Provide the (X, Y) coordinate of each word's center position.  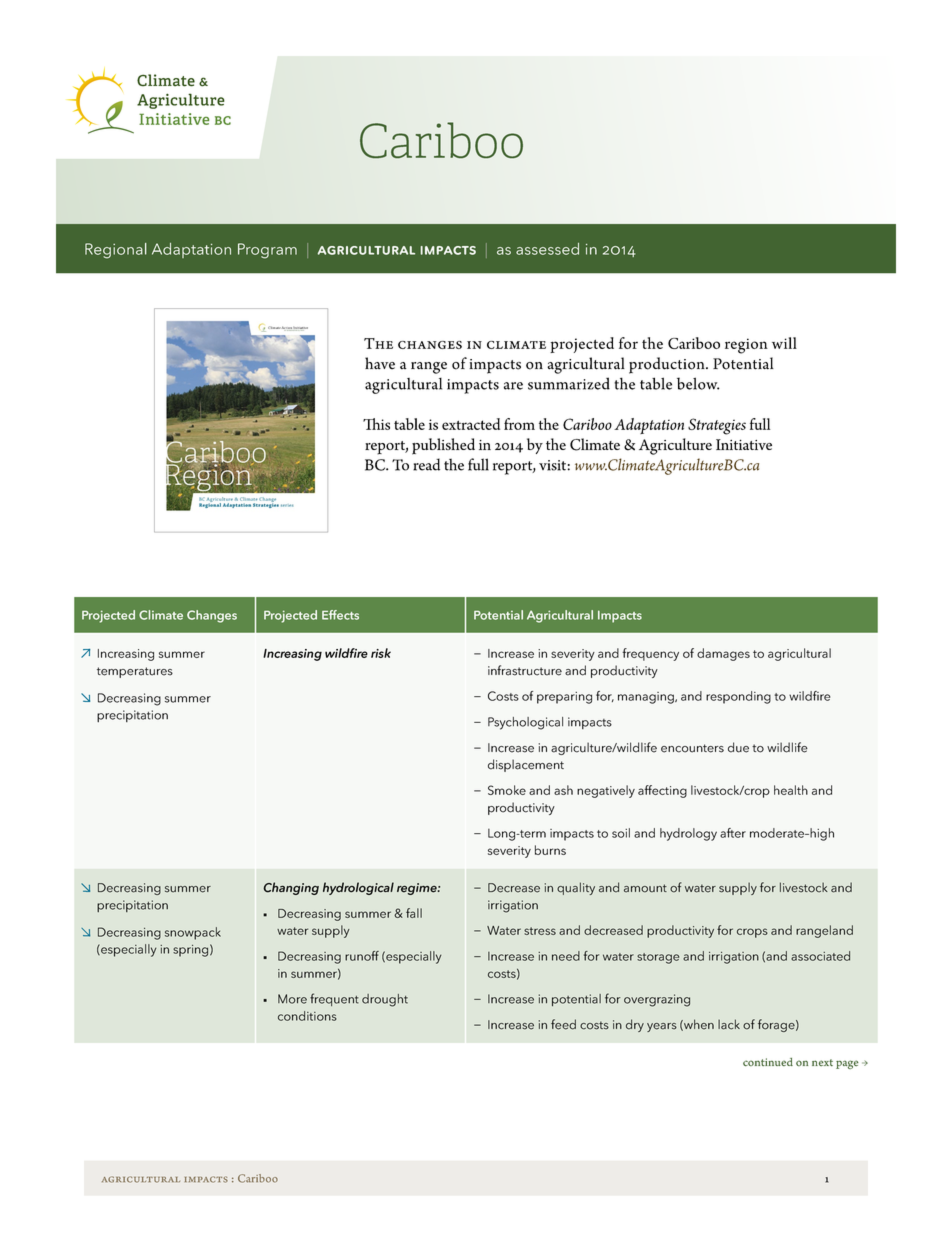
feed (563, 1024)
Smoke (507, 790)
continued (768, 1062)
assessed (547, 249)
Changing (291, 888)
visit (552, 465)
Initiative (744, 444)
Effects (340, 615)
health (791, 790)
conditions (307, 1016)
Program (267, 251)
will (784, 343)
